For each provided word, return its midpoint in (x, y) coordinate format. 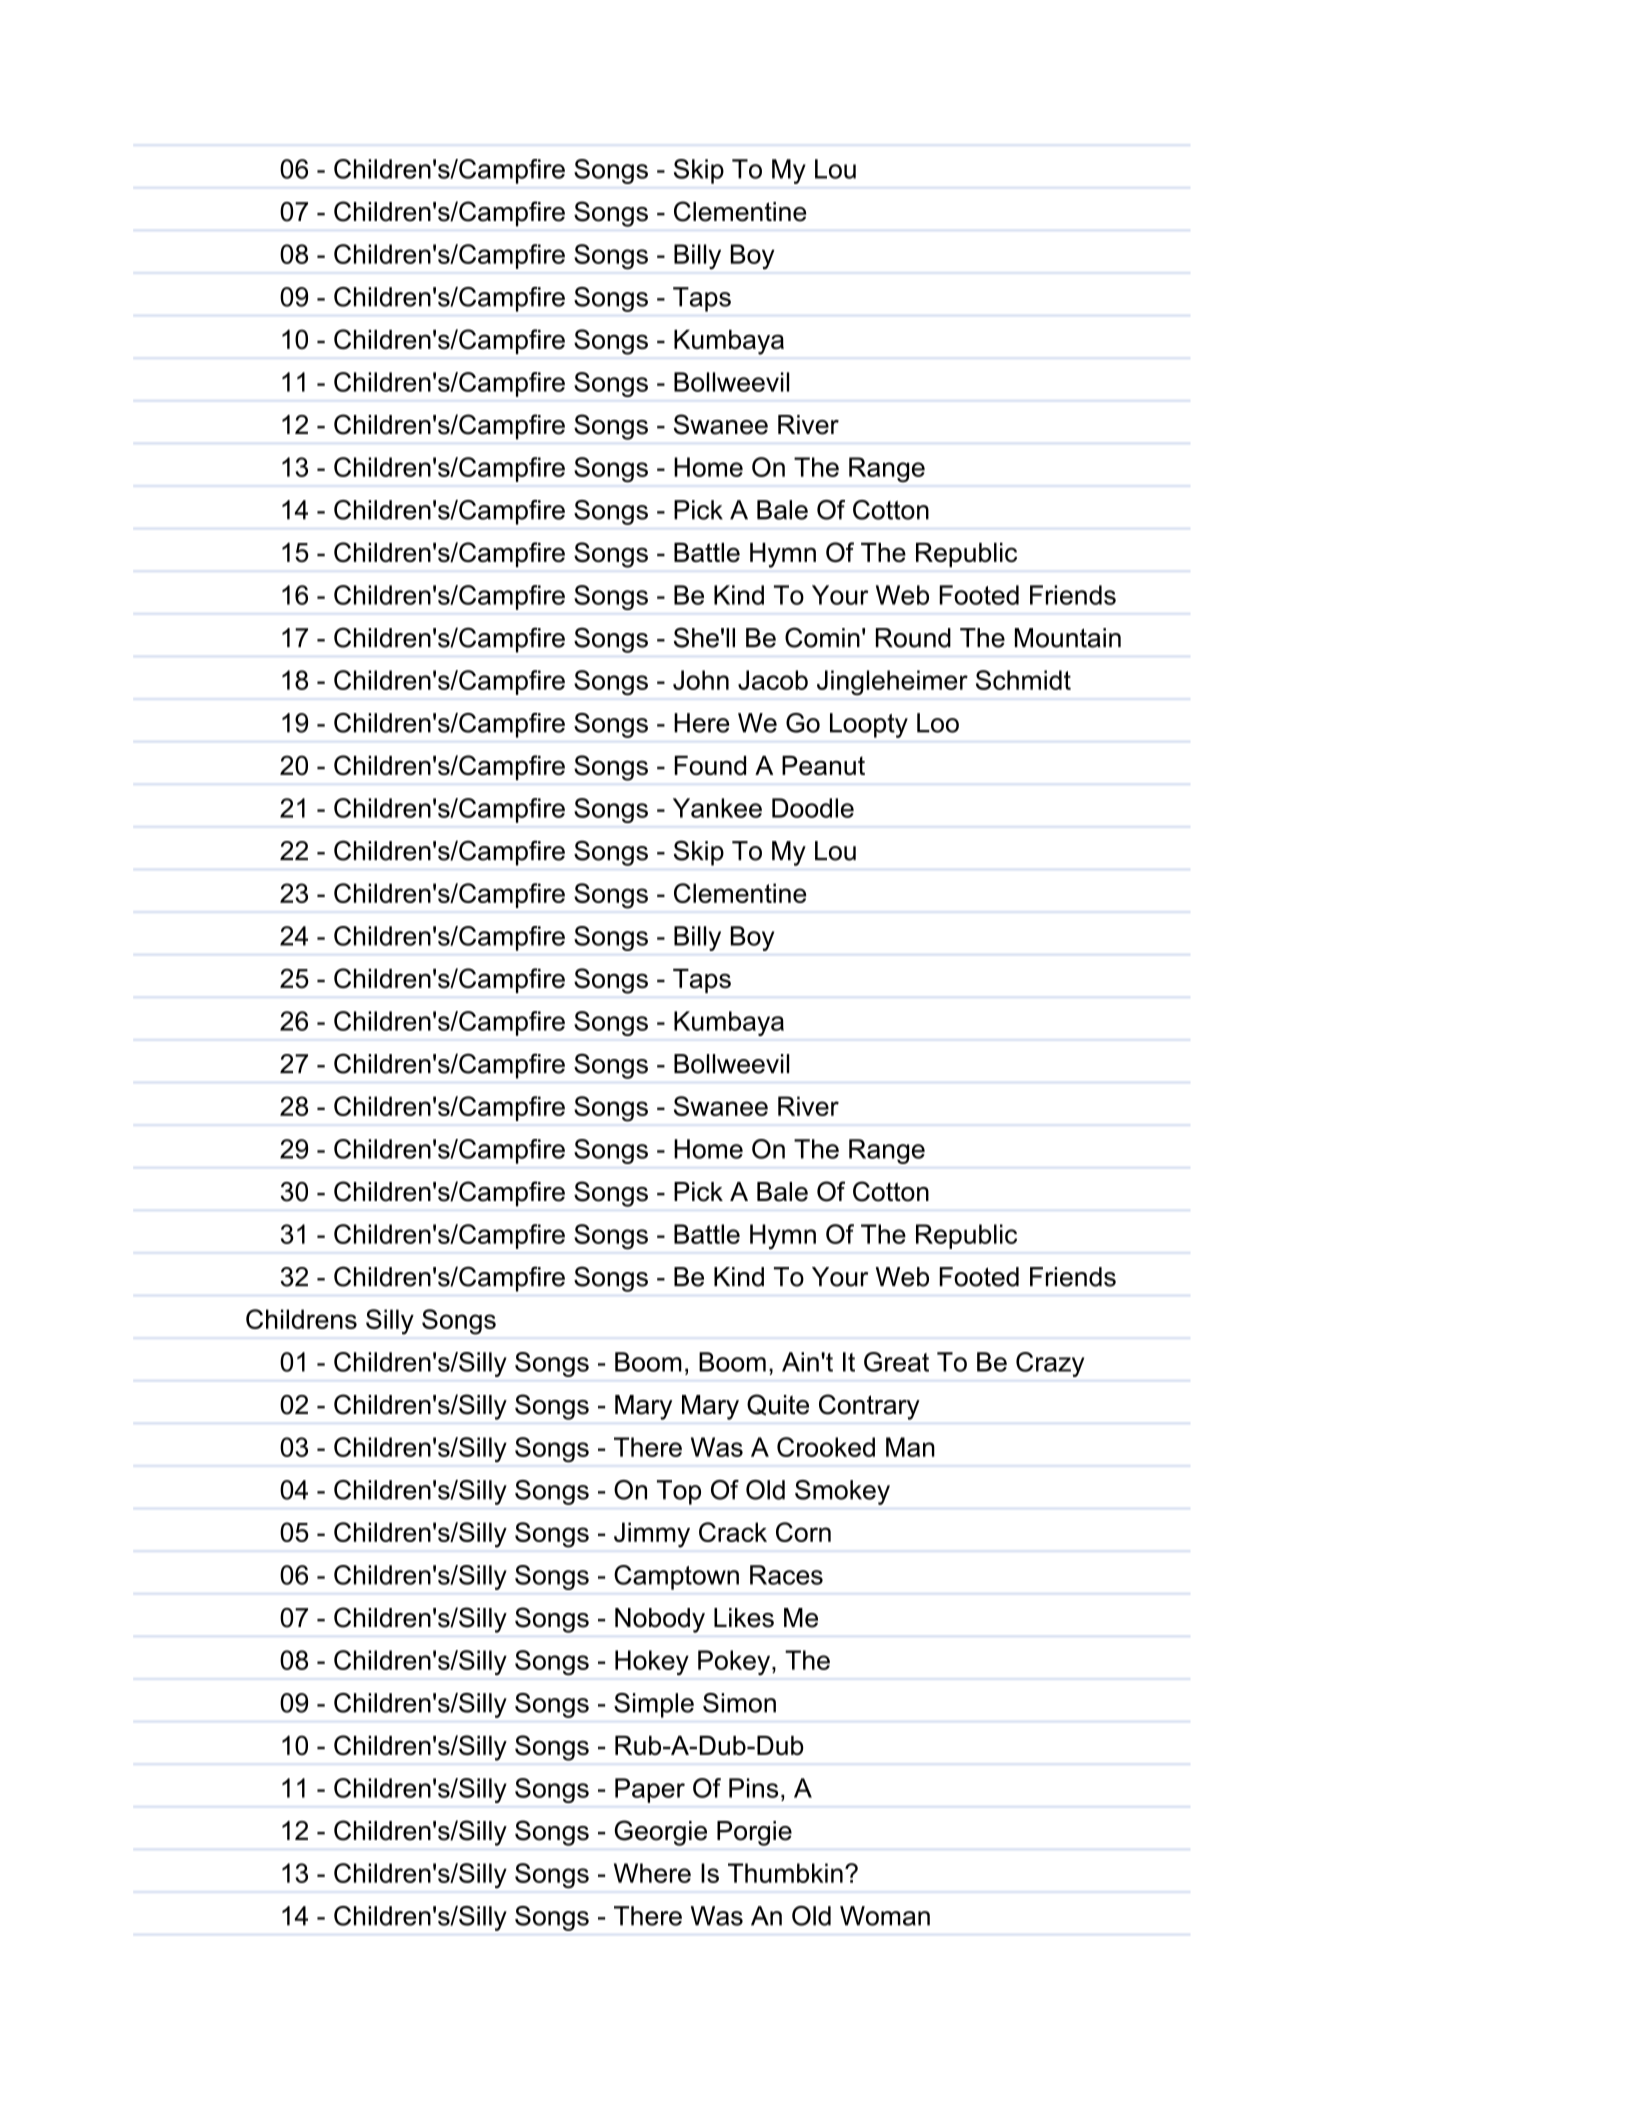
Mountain (1068, 638)
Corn (803, 1532)
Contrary (869, 1407)
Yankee (717, 808)
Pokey (735, 1662)
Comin (822, 637)
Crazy (1050, 1364)
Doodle (813, 808)
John (701, 680)
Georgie (661, 1833)
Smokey (842, 1492)
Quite (778, 1405)
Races (786, 1575)
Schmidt (1023, 680)
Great (896, 1362)
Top (679, 1492)
